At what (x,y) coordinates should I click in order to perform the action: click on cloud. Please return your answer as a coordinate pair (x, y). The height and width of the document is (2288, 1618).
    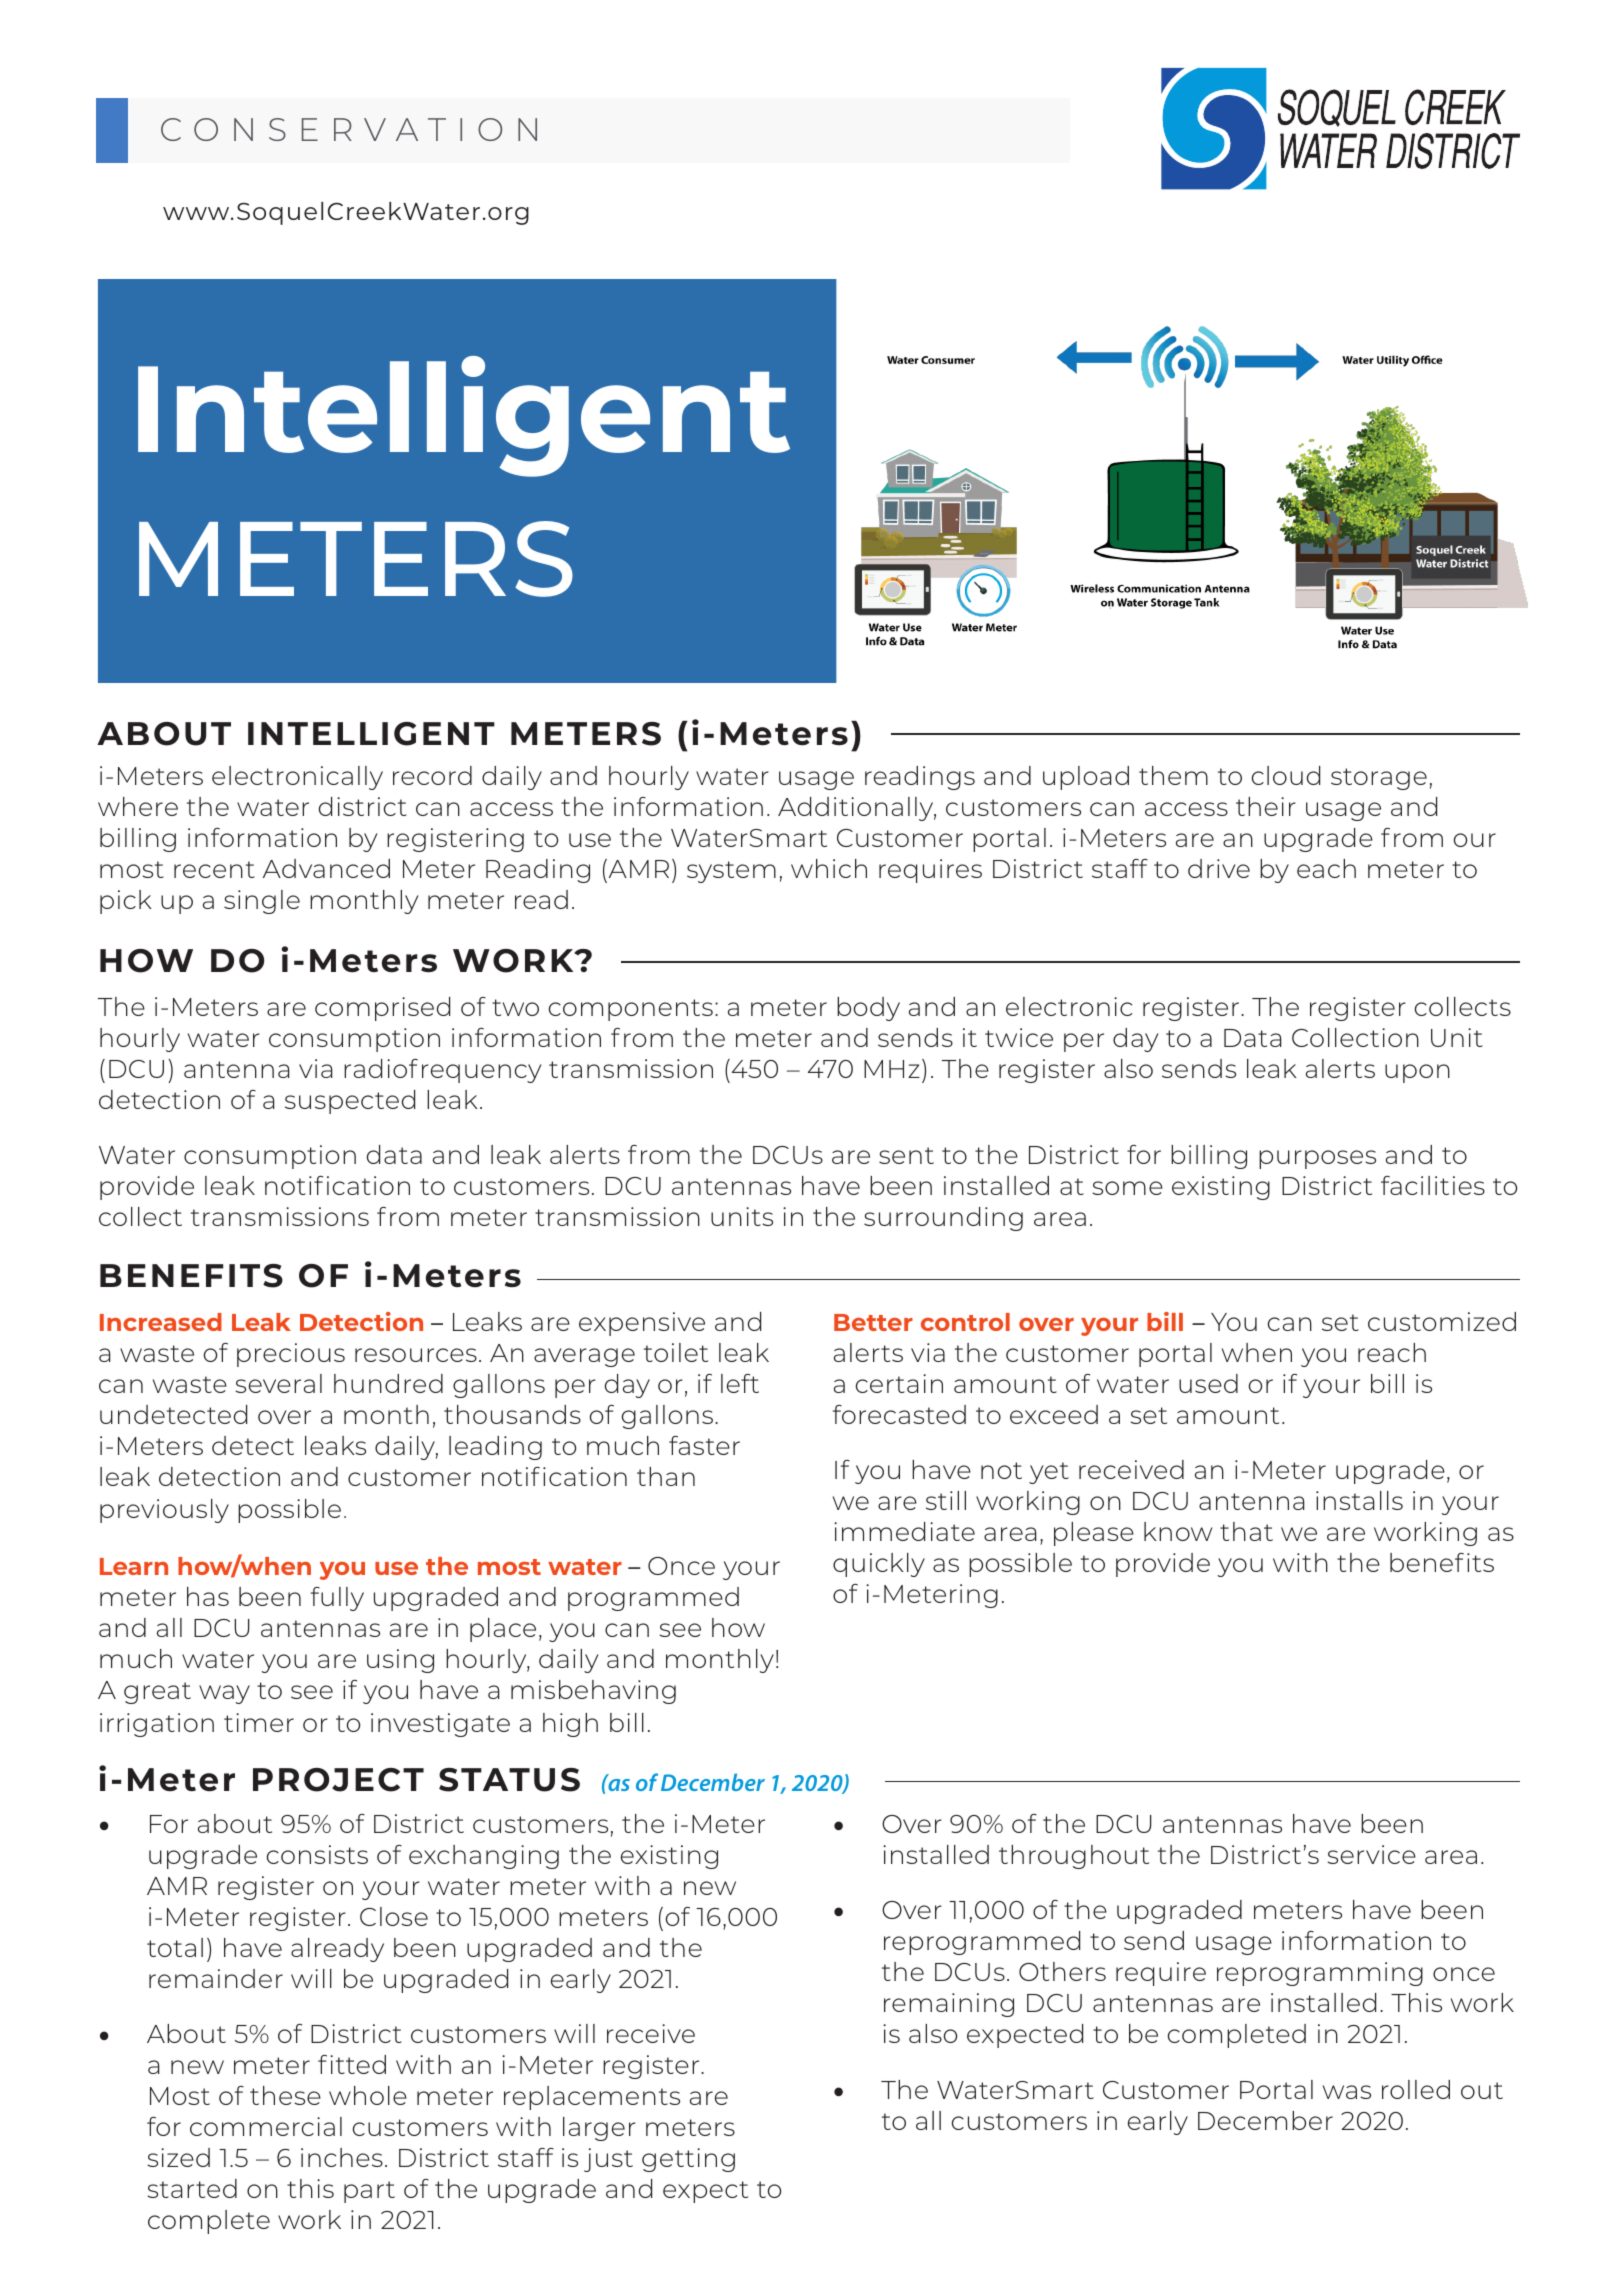
    Looking at the image, I should click on (1286, 775).
